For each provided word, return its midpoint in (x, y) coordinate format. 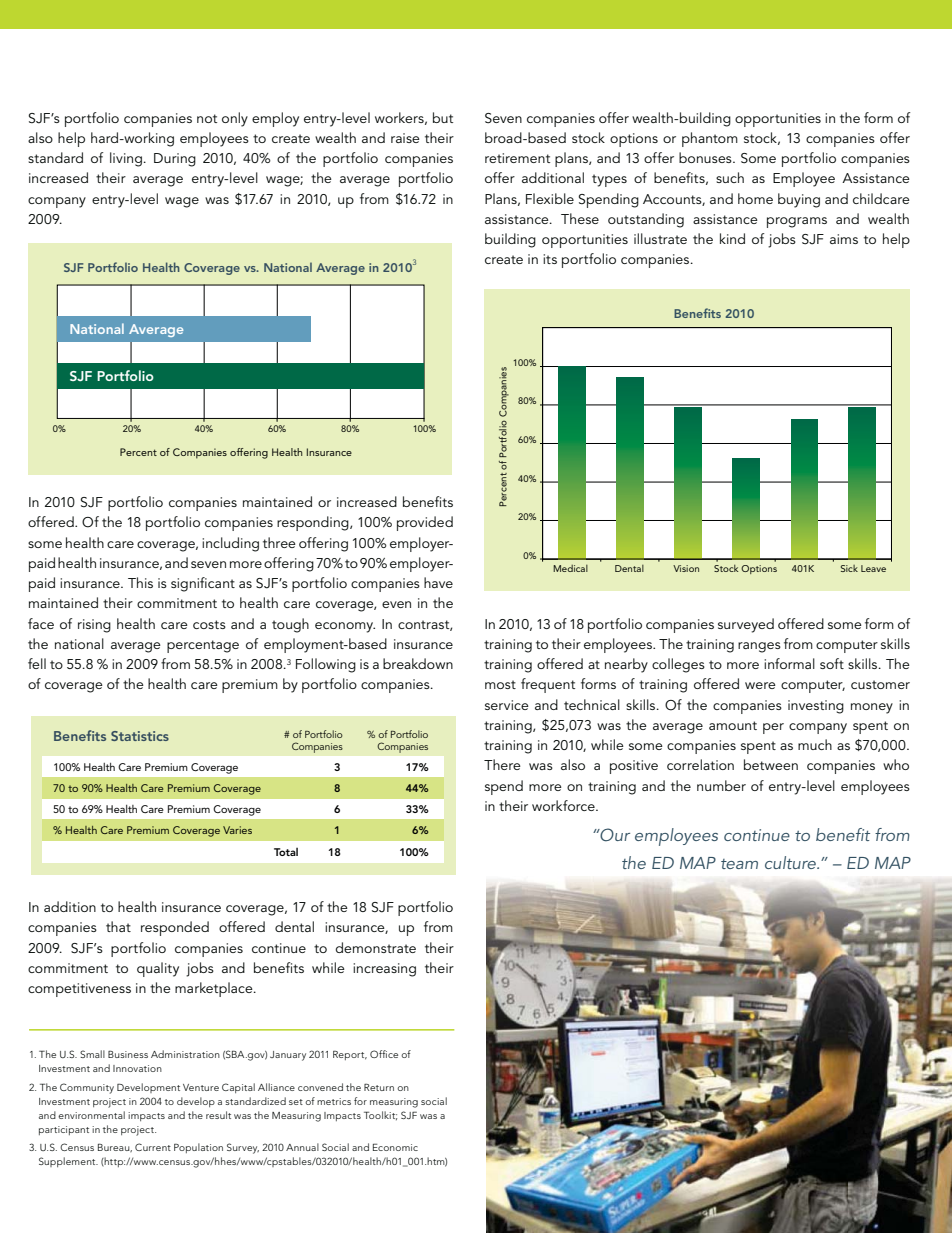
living (126, 159)
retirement (517, 158)
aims (844, 239)
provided (425, 523)
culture (792, 862)
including (230, 544)
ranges (759, 647)
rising (94, 626)
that (118, 926)
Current (153, 1147)
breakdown (418, 663)
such (730, 177)
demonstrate (375, 947)
